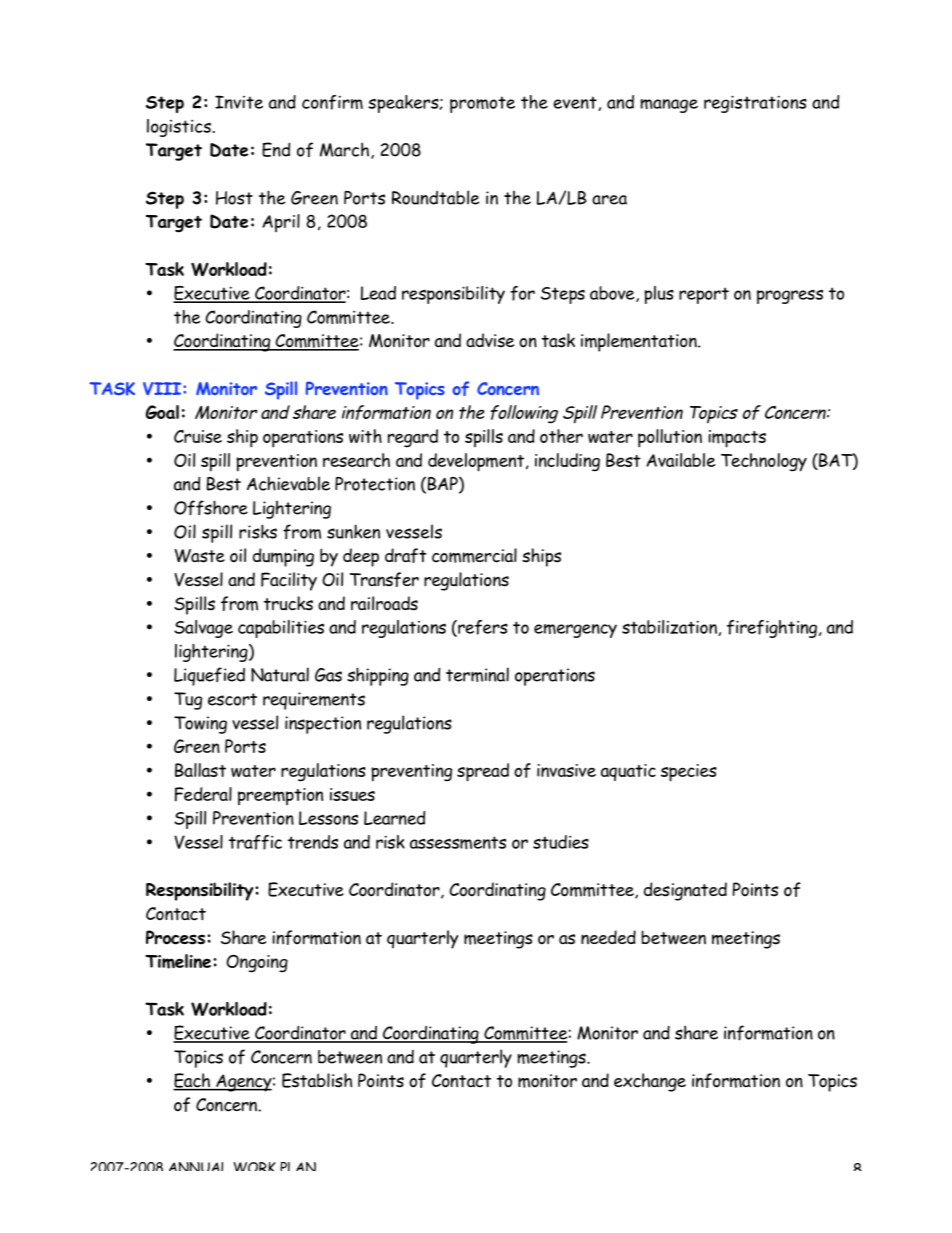 This screenshot has height=1233, width=952. I want to click on Cruise, so click(198, 436).
